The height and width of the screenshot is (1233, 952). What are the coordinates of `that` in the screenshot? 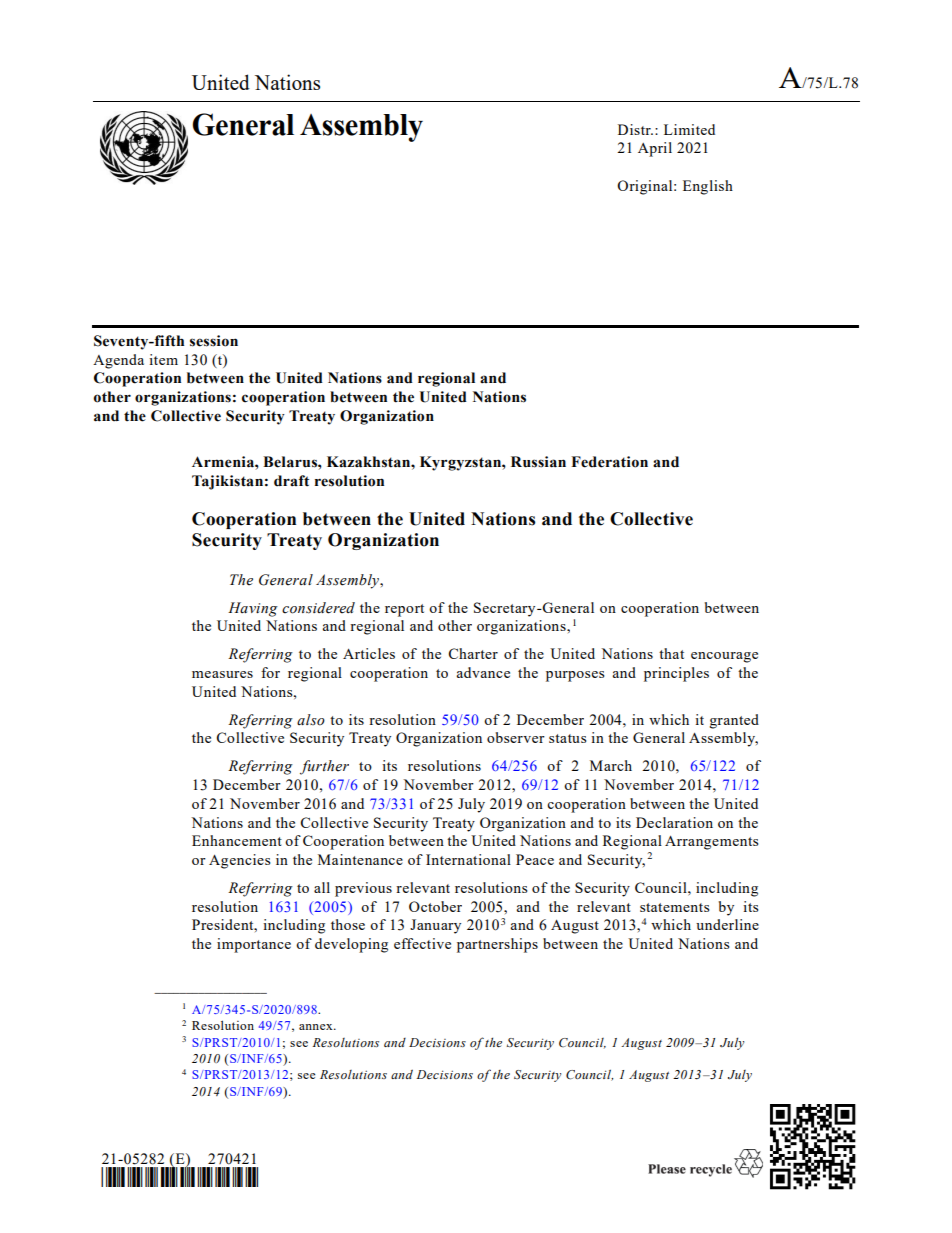 It's located at (671, 653).
